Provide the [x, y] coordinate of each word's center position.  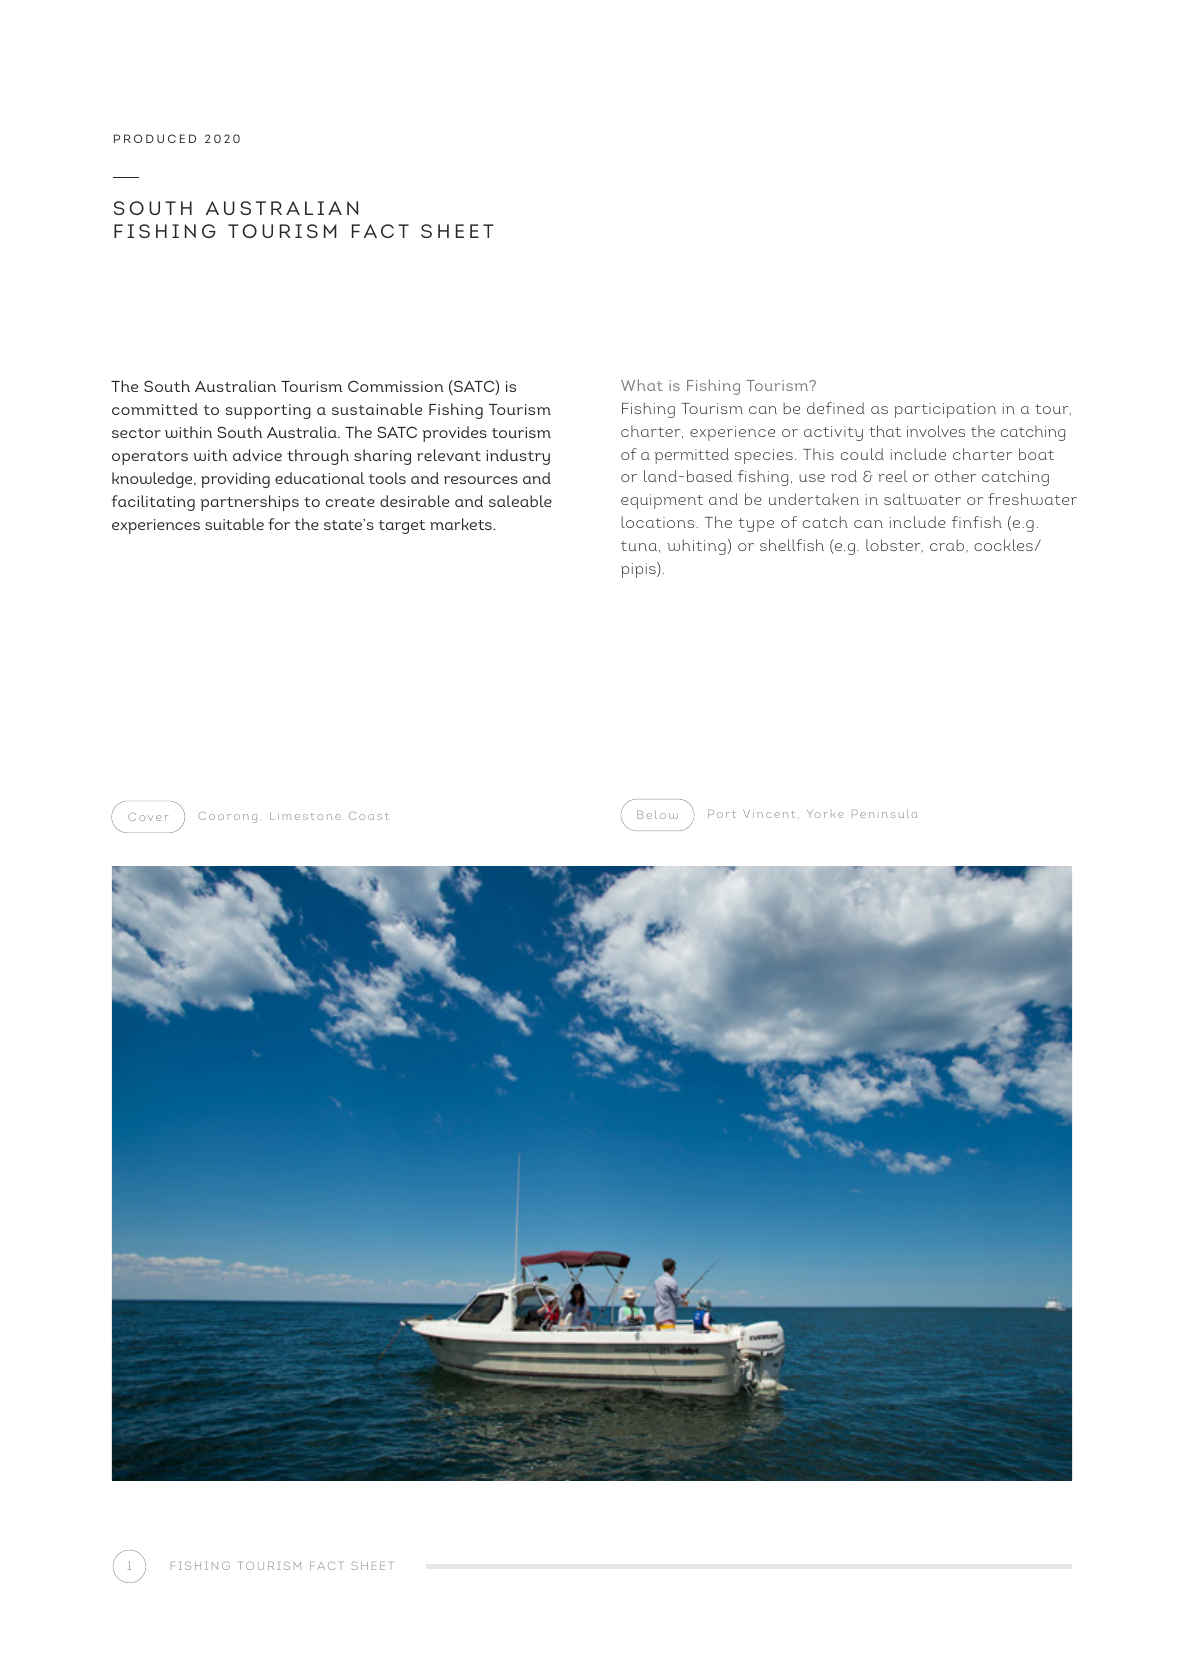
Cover [148, 816]
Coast [369, 815]
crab [947, 545]
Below [657, 814]
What [642, 385]
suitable [234, 524]
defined [836, 408]
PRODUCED [155, 138]
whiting [696, 547]
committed [155, 409]
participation [945, 410]
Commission [396, 386]
